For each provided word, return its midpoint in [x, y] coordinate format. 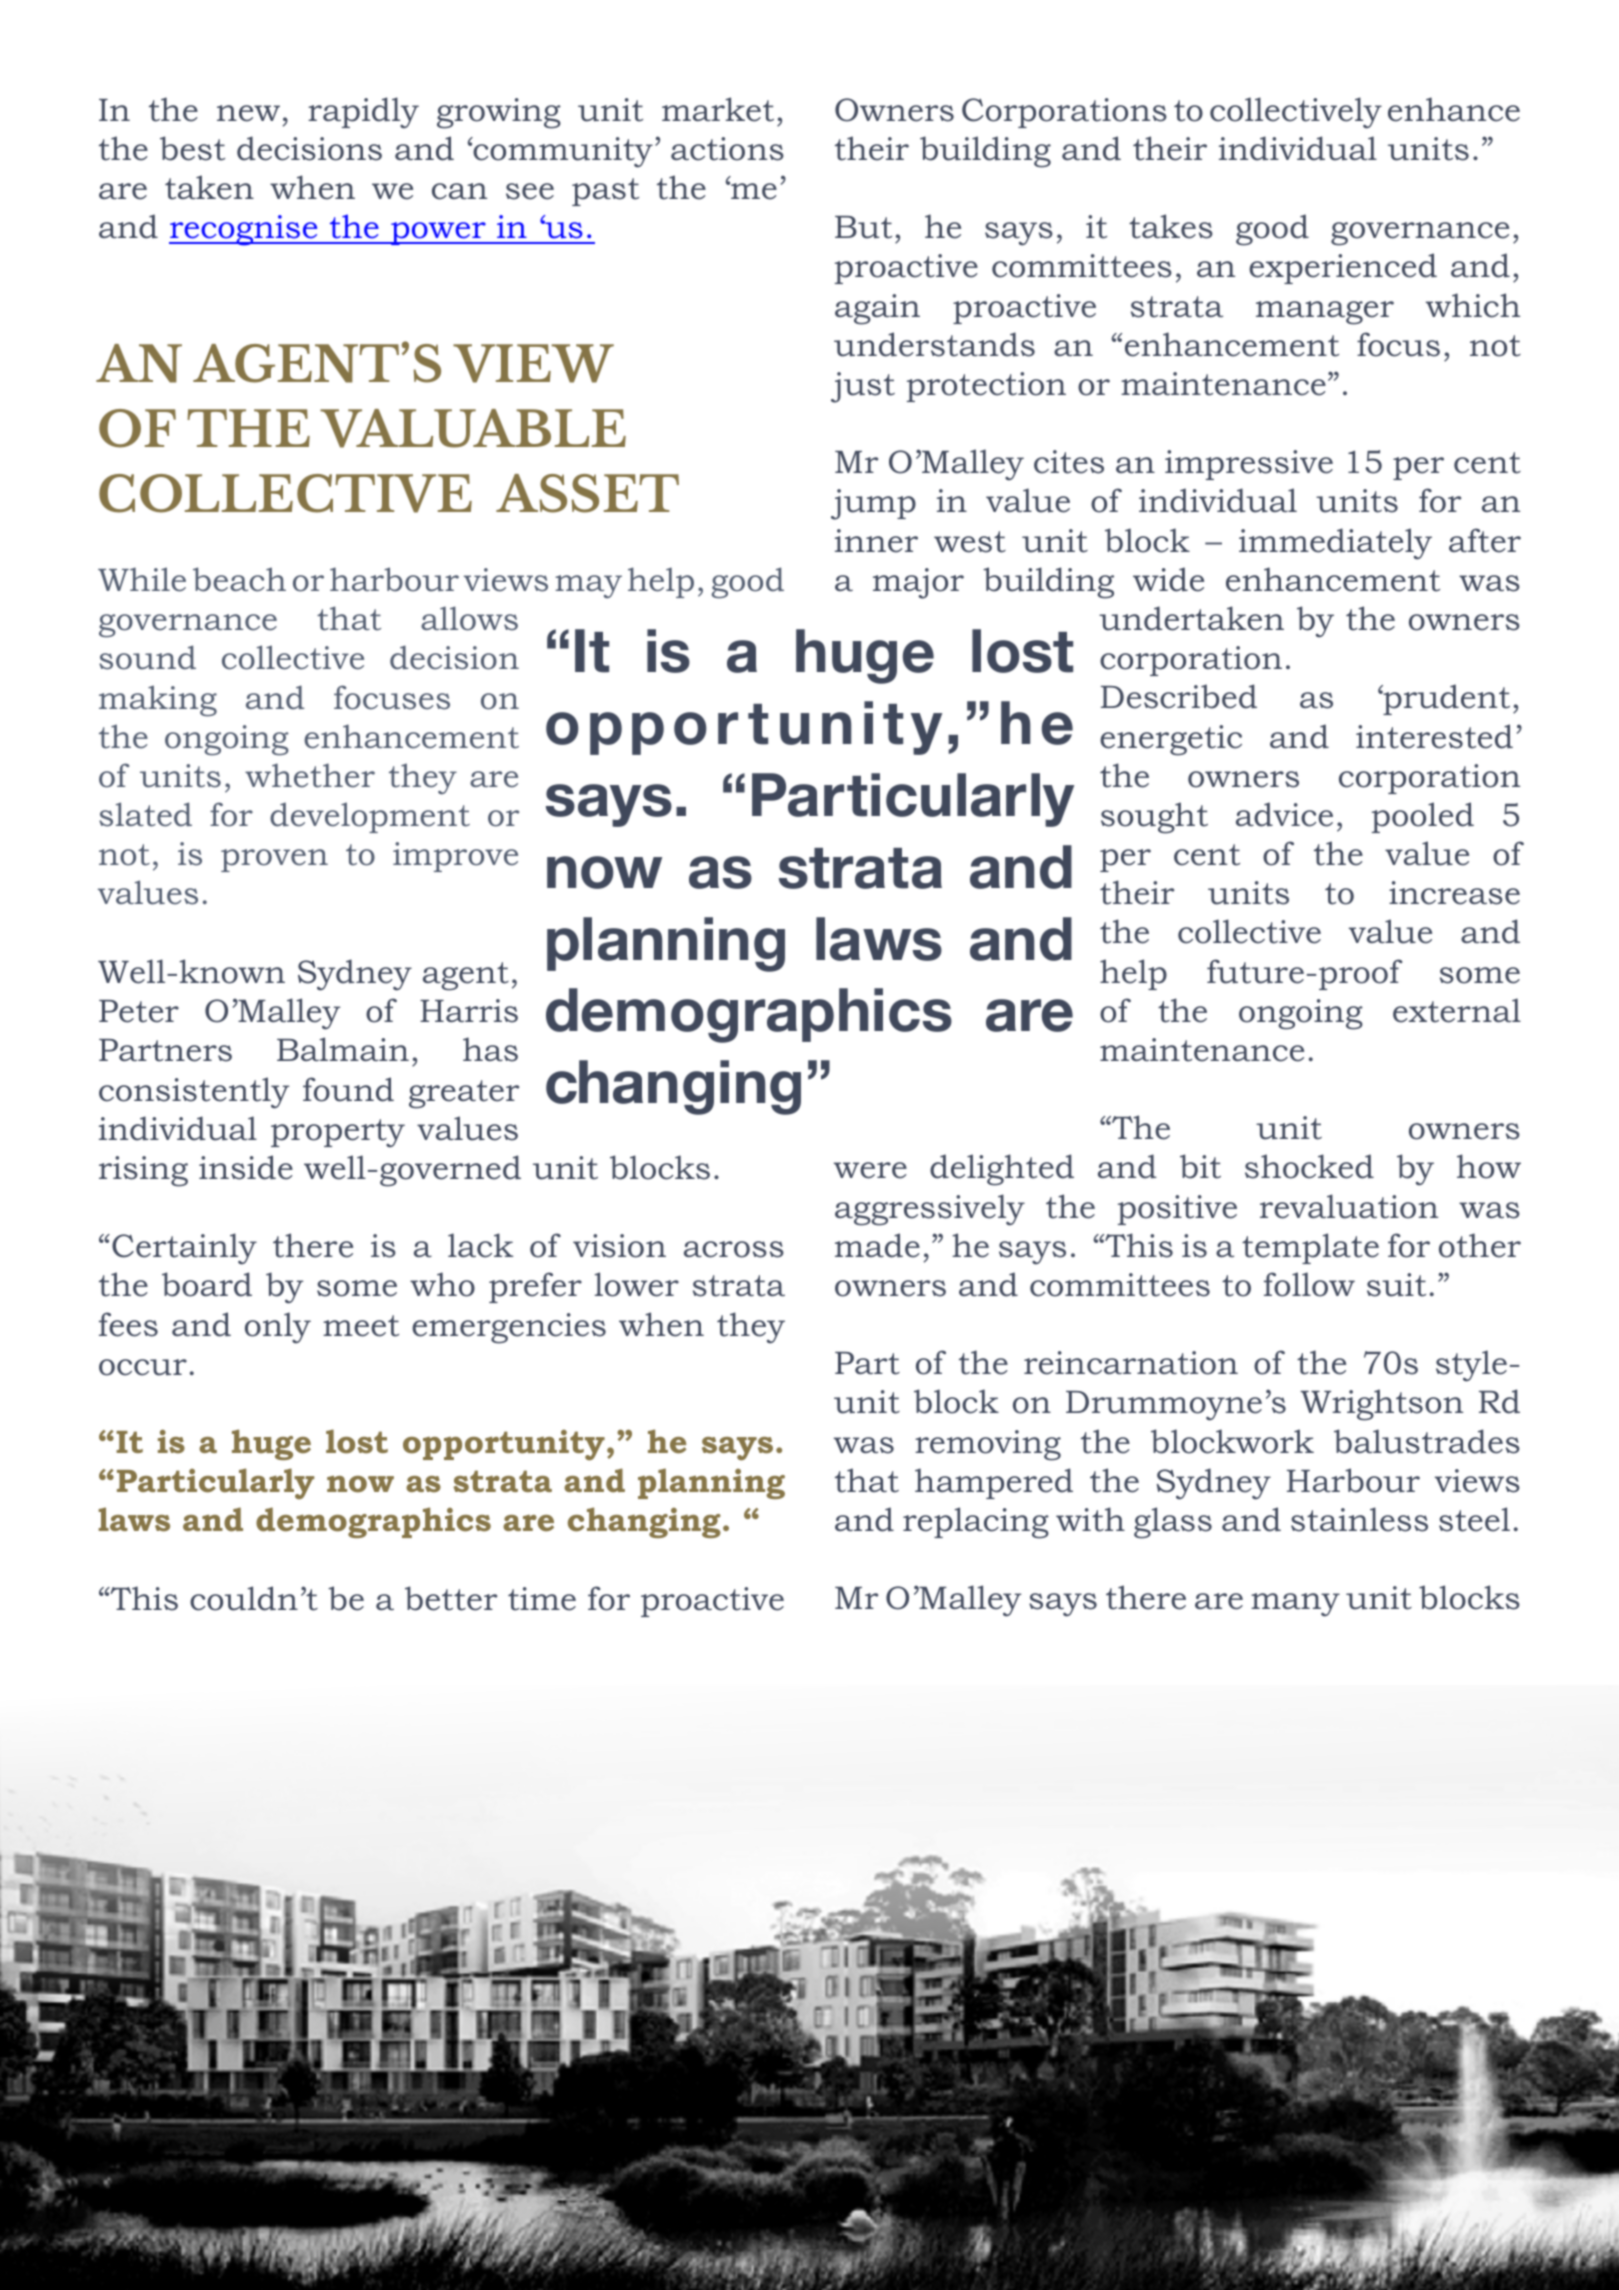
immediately [1335, 544]
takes [1171, 226]
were [870, 1170]
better [451, 1598]
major [918, 583]
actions [727, 149]
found [348, 1089]
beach [239, 579]
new [248, 113]
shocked [1309, 1166]
